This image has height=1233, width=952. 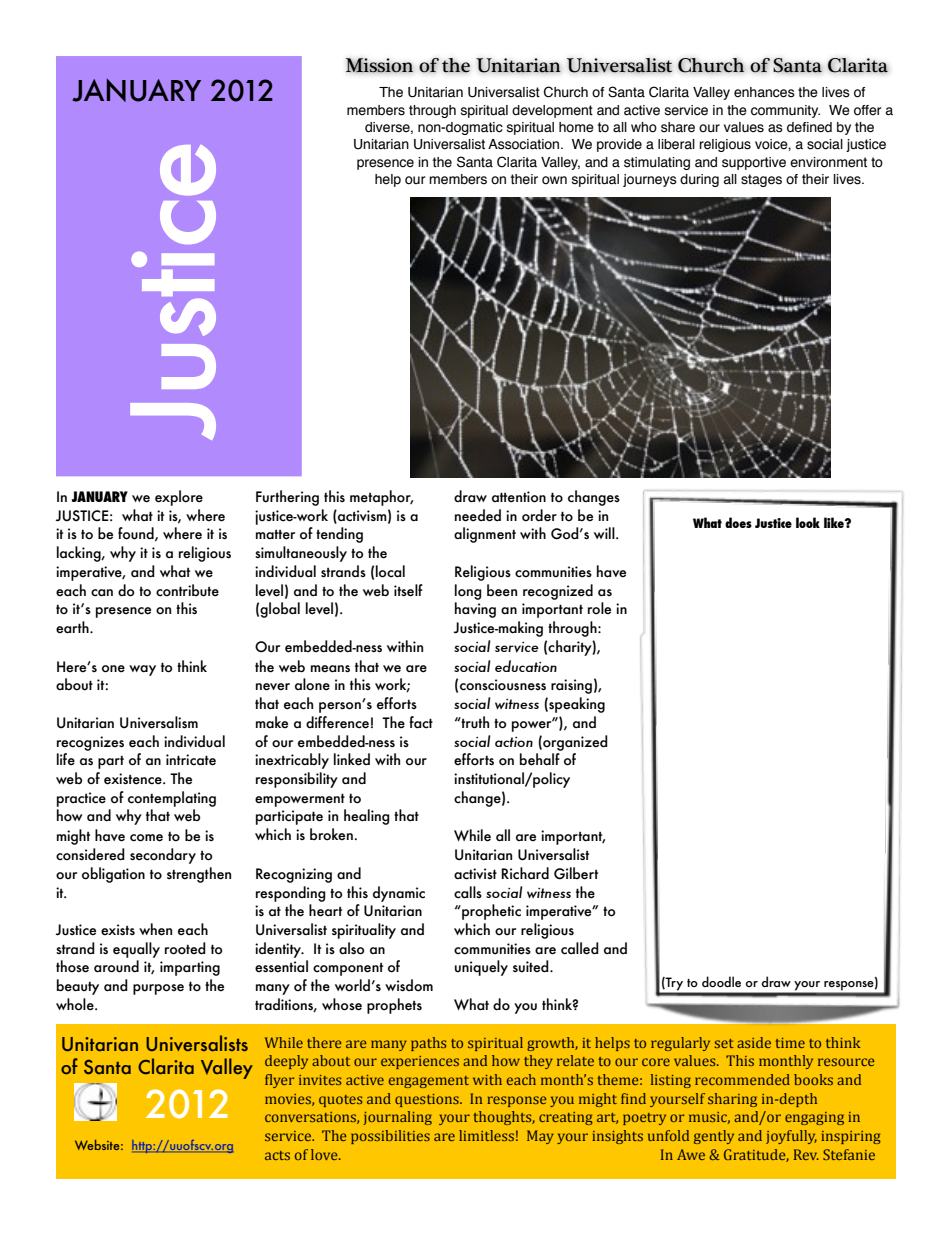 I want to click on alignment, so click(x=485, y=535).
